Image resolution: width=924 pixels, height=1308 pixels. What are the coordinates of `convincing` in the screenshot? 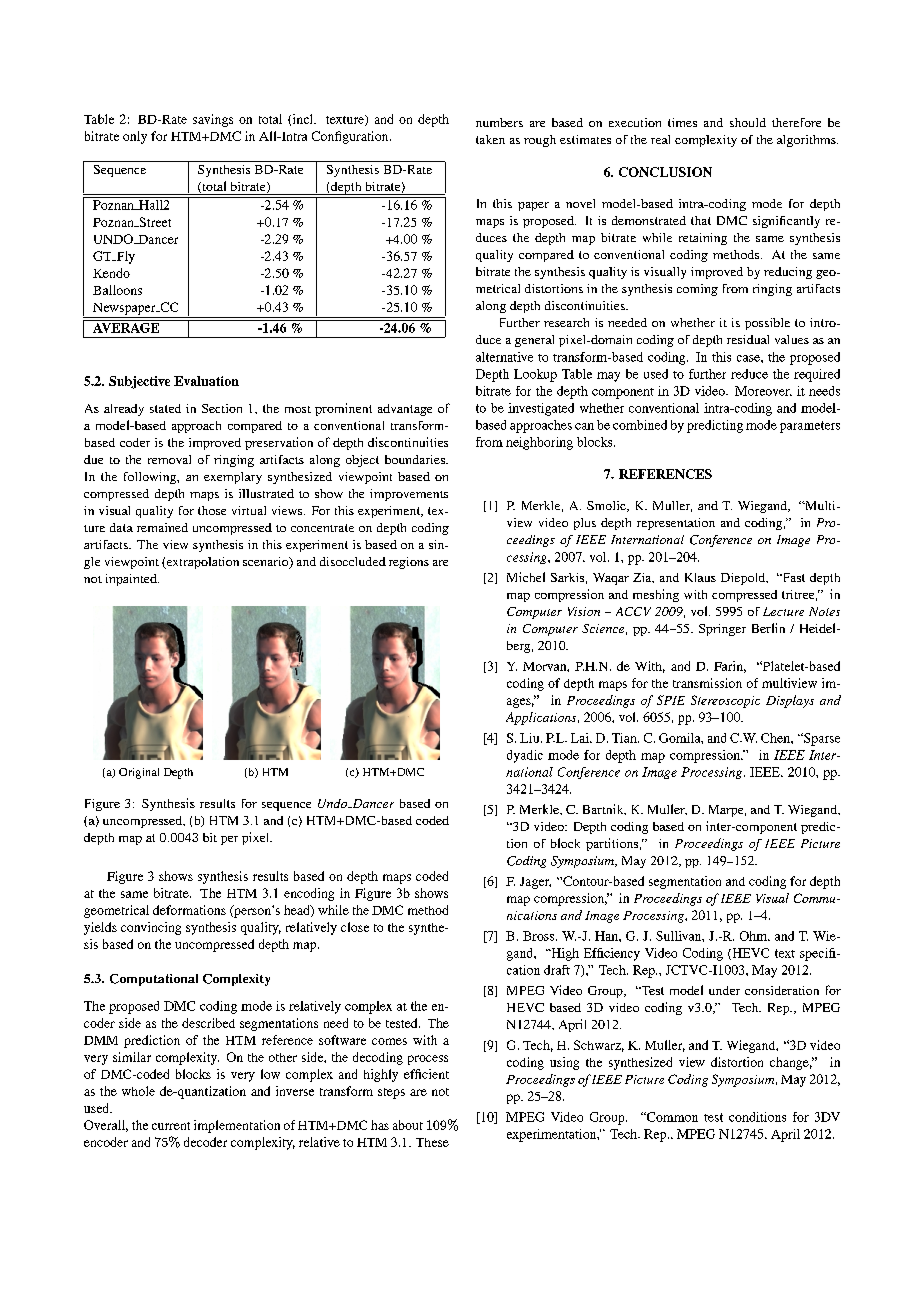 It's located at (151, 928).
